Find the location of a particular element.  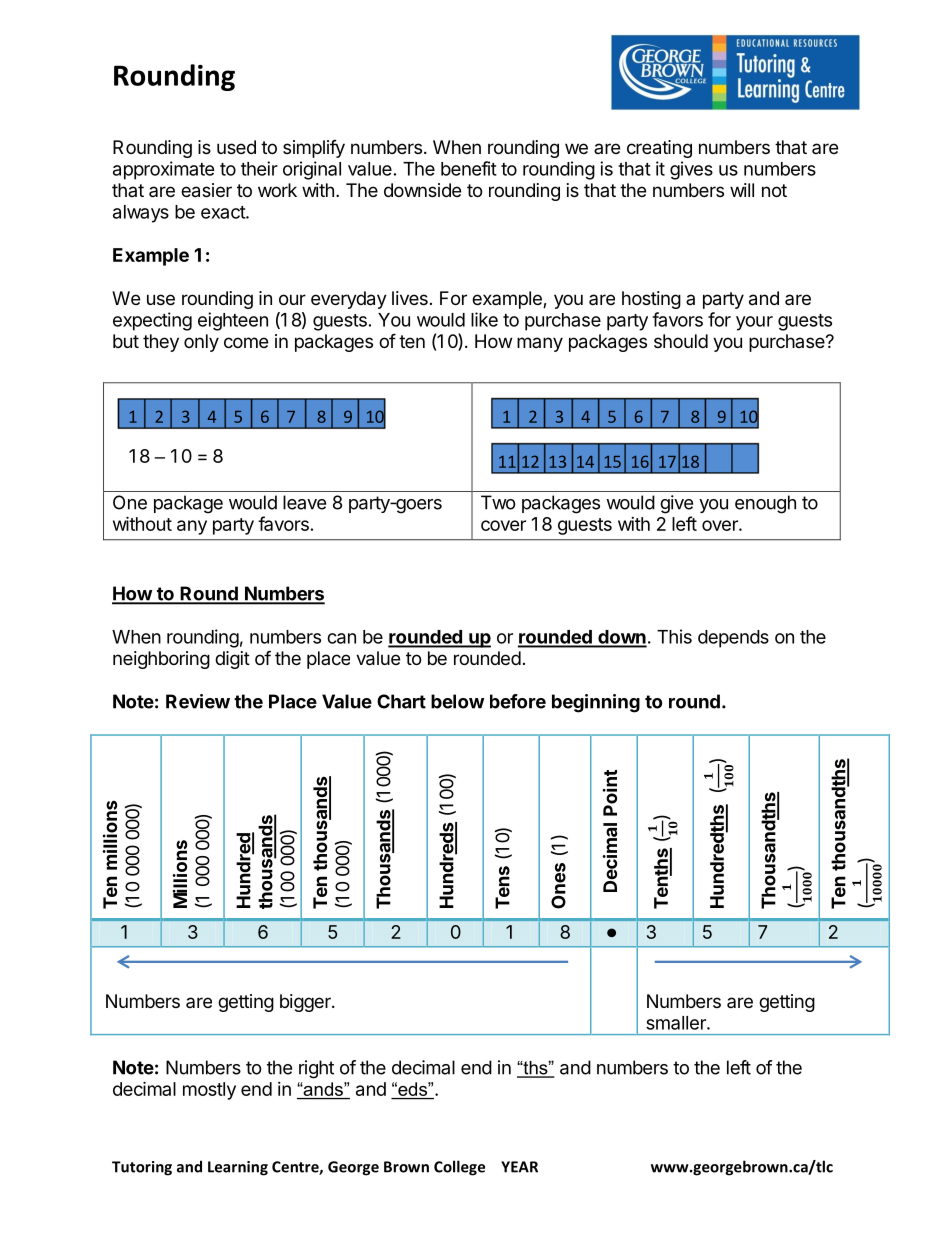

Learning is located at coordinates (238, 1168).
